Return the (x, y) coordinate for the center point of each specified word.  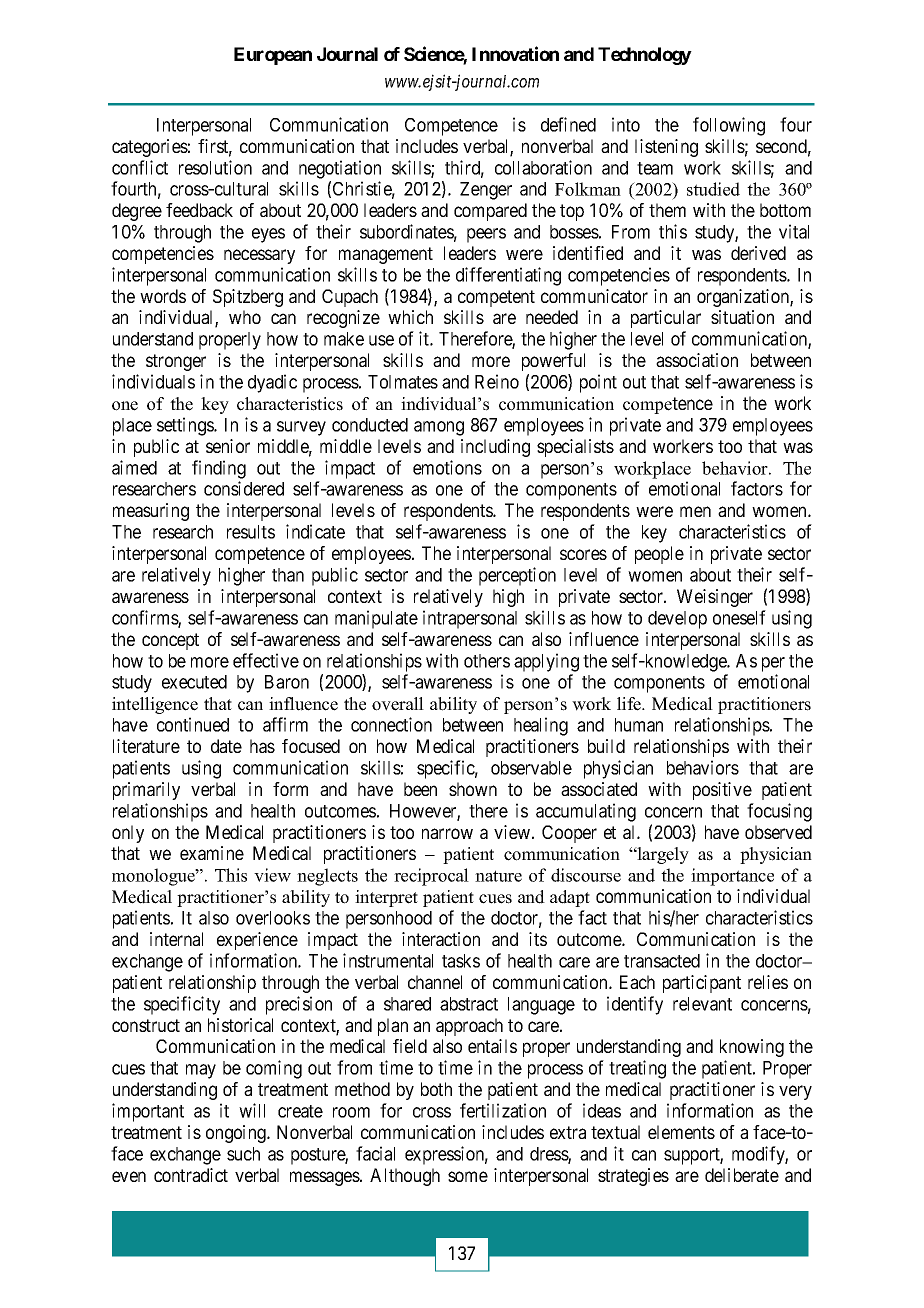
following (729, 126)
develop (677, 620)
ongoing (237, 1134)
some (468, 1176)
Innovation (515, 53)
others (487, 661)
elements (681, 1132)
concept (170, 641)
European (273, 56)
